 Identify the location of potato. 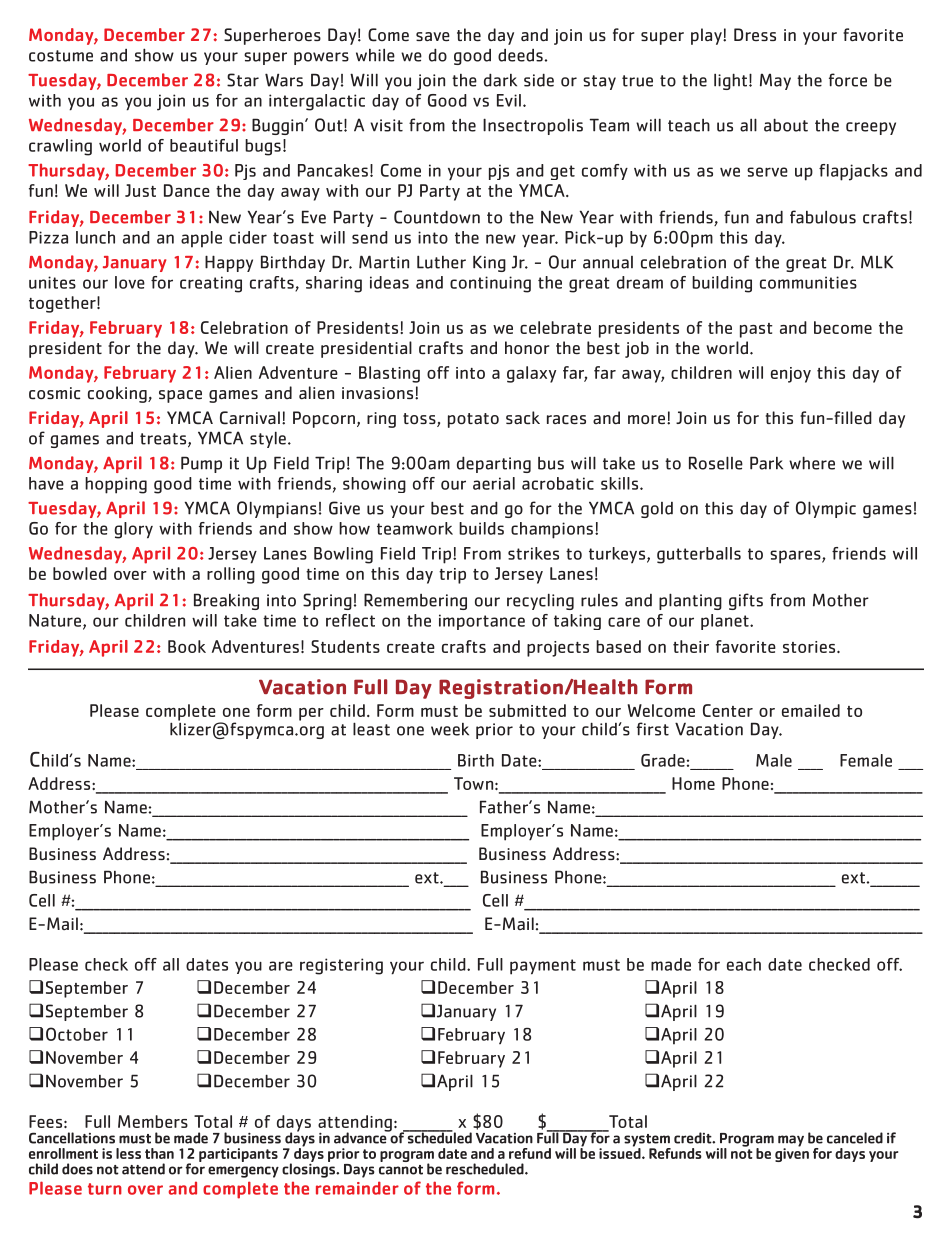
(473, 420).
